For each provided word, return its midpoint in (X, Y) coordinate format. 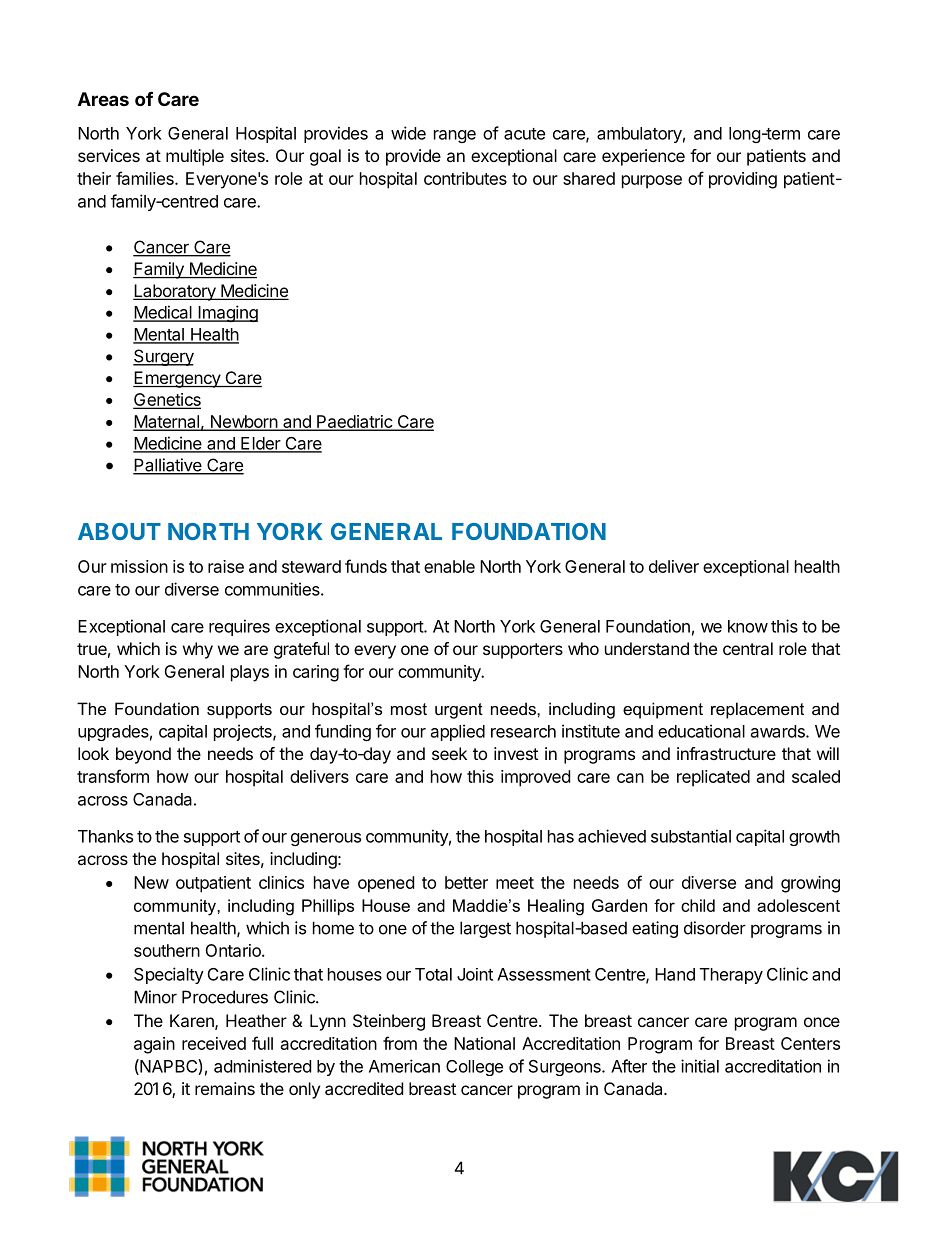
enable (449, 566)
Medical (163, 313)
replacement (757, 710)
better (466, 882)
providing (743, 180)
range (455, 136)
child (698, 905)
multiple (195, 157)
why (198, 650)
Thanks (105, 836)
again (154, 1045)
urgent (459, 711)
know (748, 626)
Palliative (168, 466)
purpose (652, 182)
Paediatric (354, 422)
